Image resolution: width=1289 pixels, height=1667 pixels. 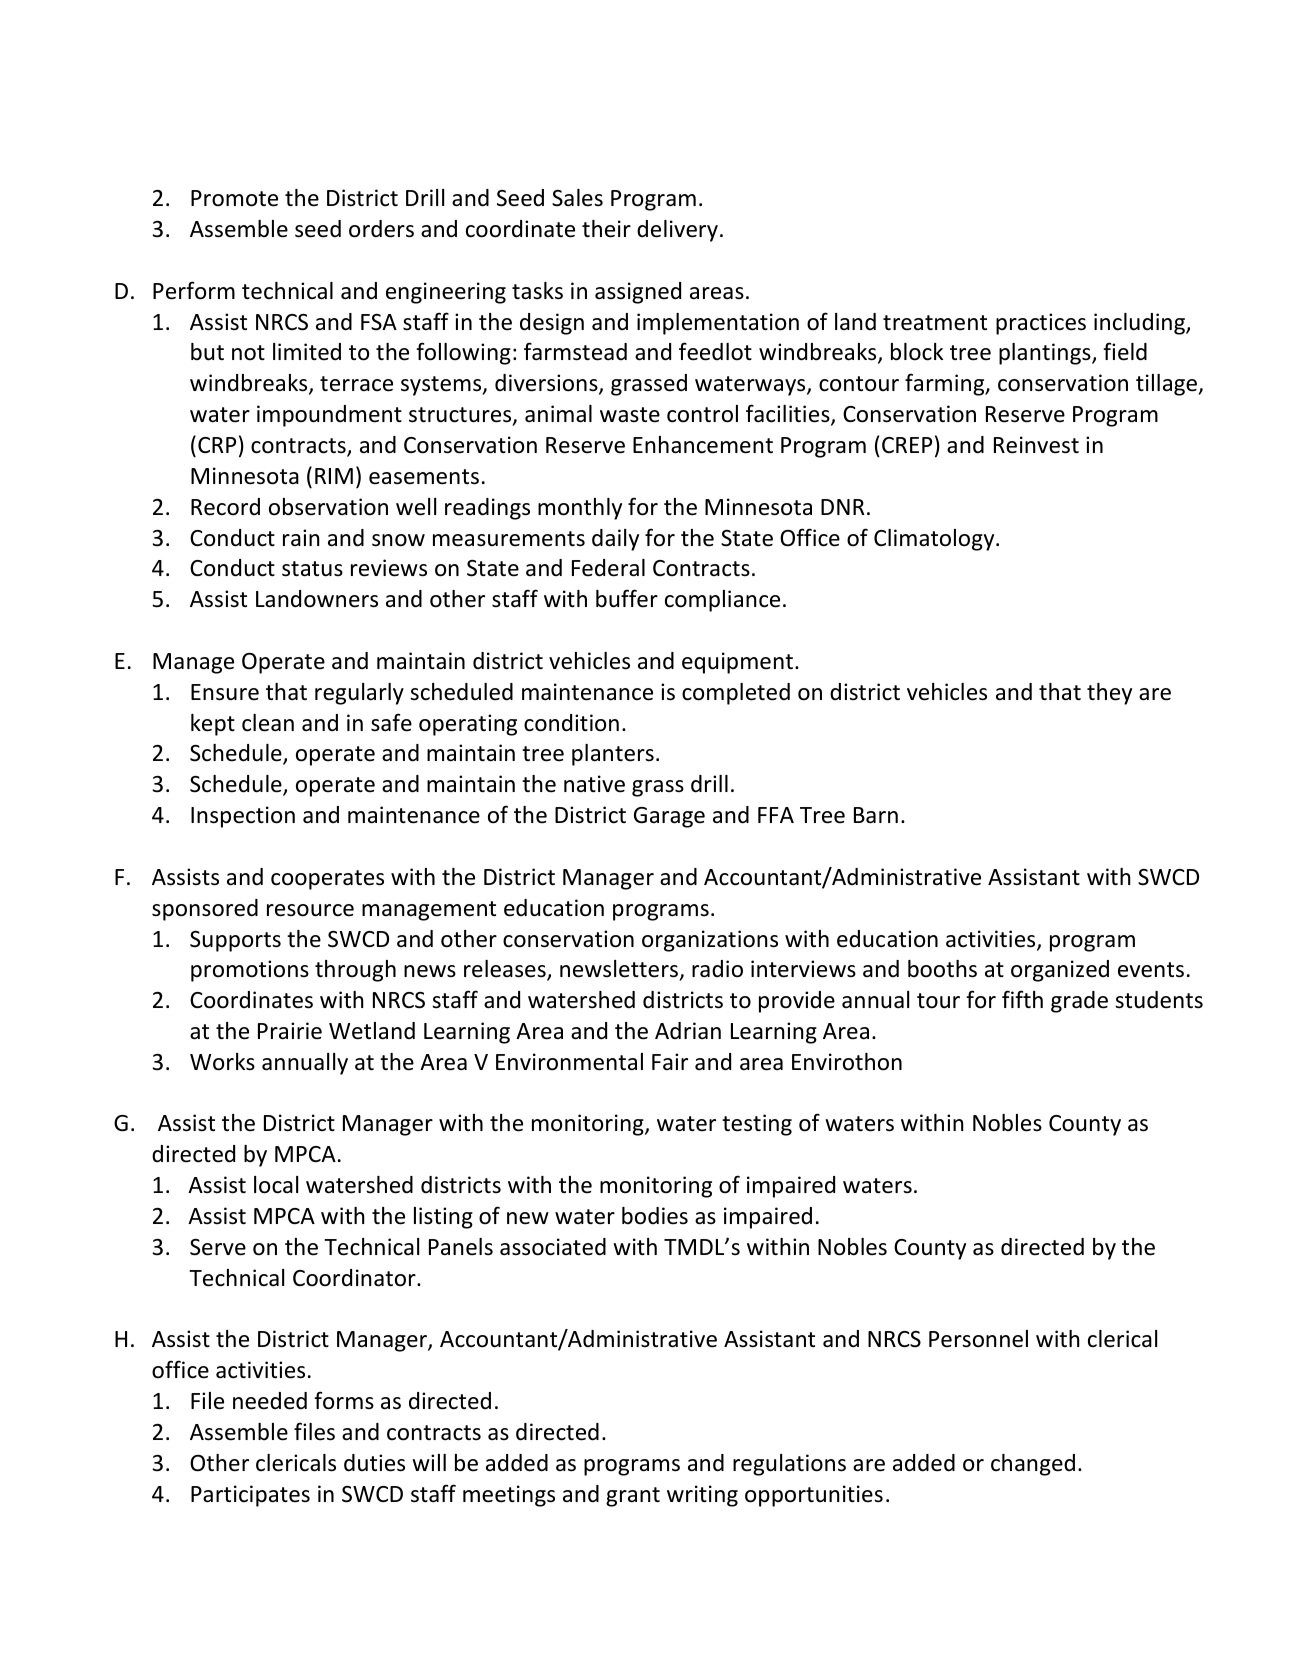 What do you see at coordinates (702, 1496) in the screenshot?
I see `writing` at bounding box center [702, 1496].
